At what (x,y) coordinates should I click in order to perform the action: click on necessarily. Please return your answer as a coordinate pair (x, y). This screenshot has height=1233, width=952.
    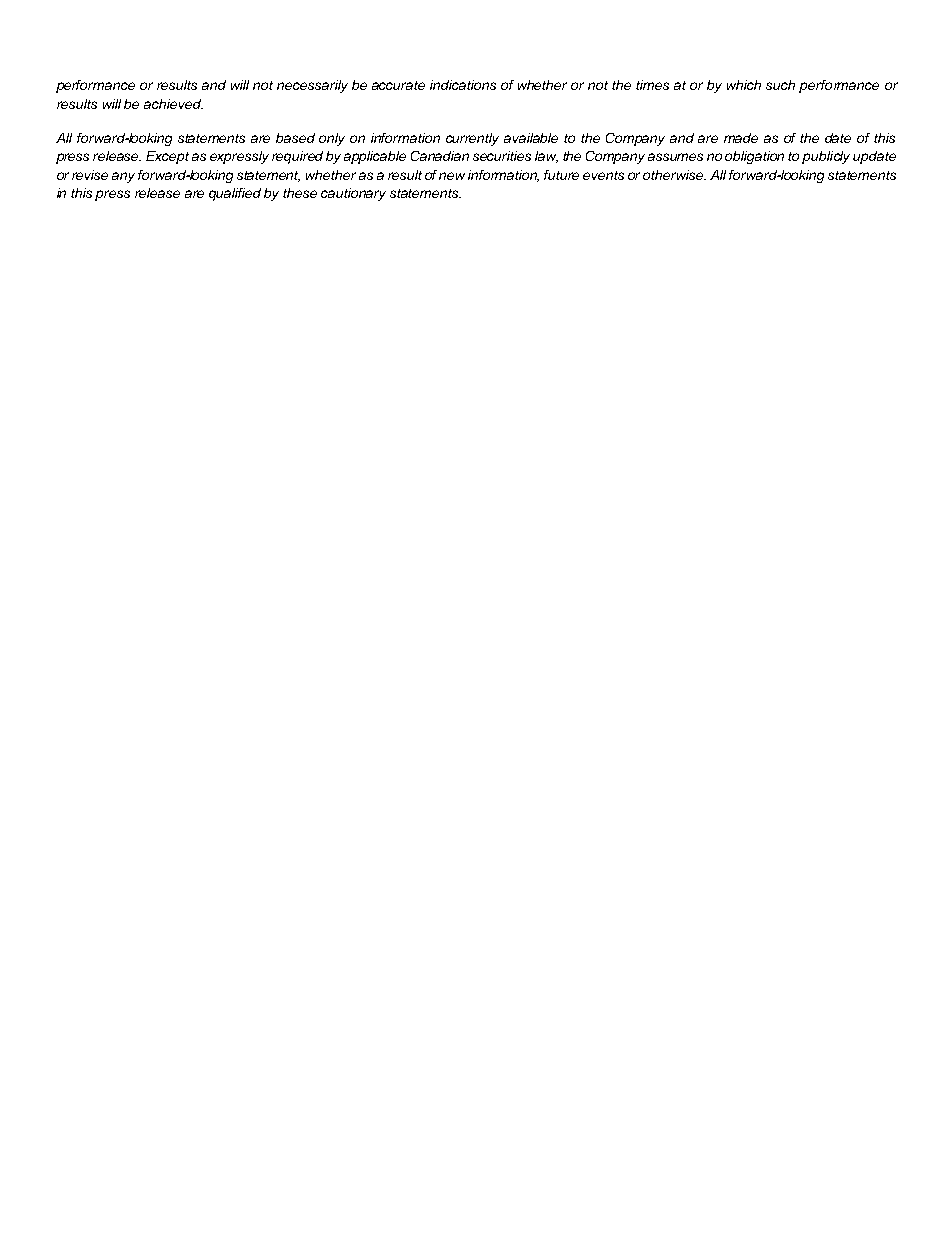
    Looking at the image, I should click on (312, 86).
